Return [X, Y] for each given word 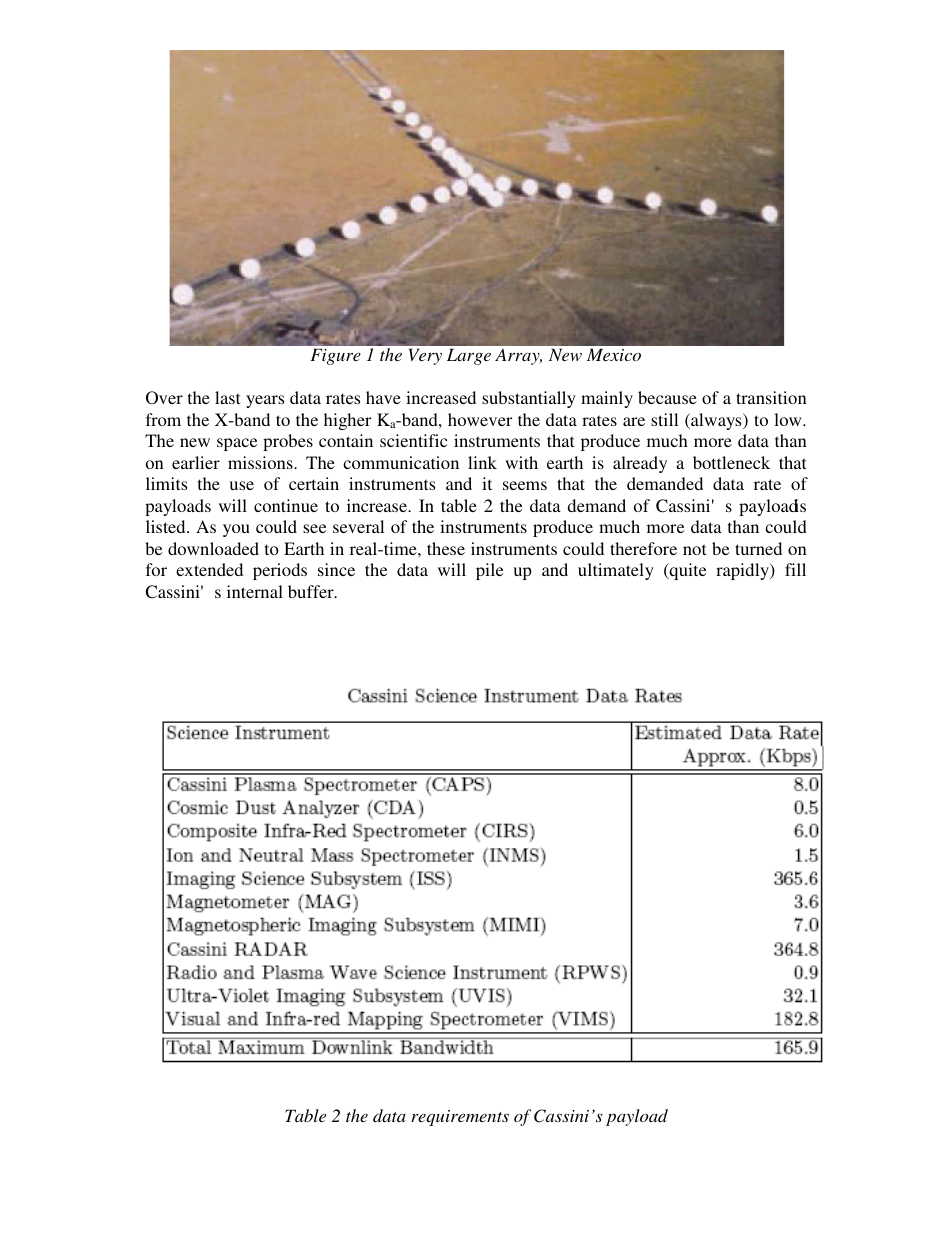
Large [469, 356]
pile [489, 571]
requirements [460, 1118]
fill [795, 569]
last [227, 397]
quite [686, 571]
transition [771, 397]
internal [255, 591]
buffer [312, 591]
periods [280, 571]
